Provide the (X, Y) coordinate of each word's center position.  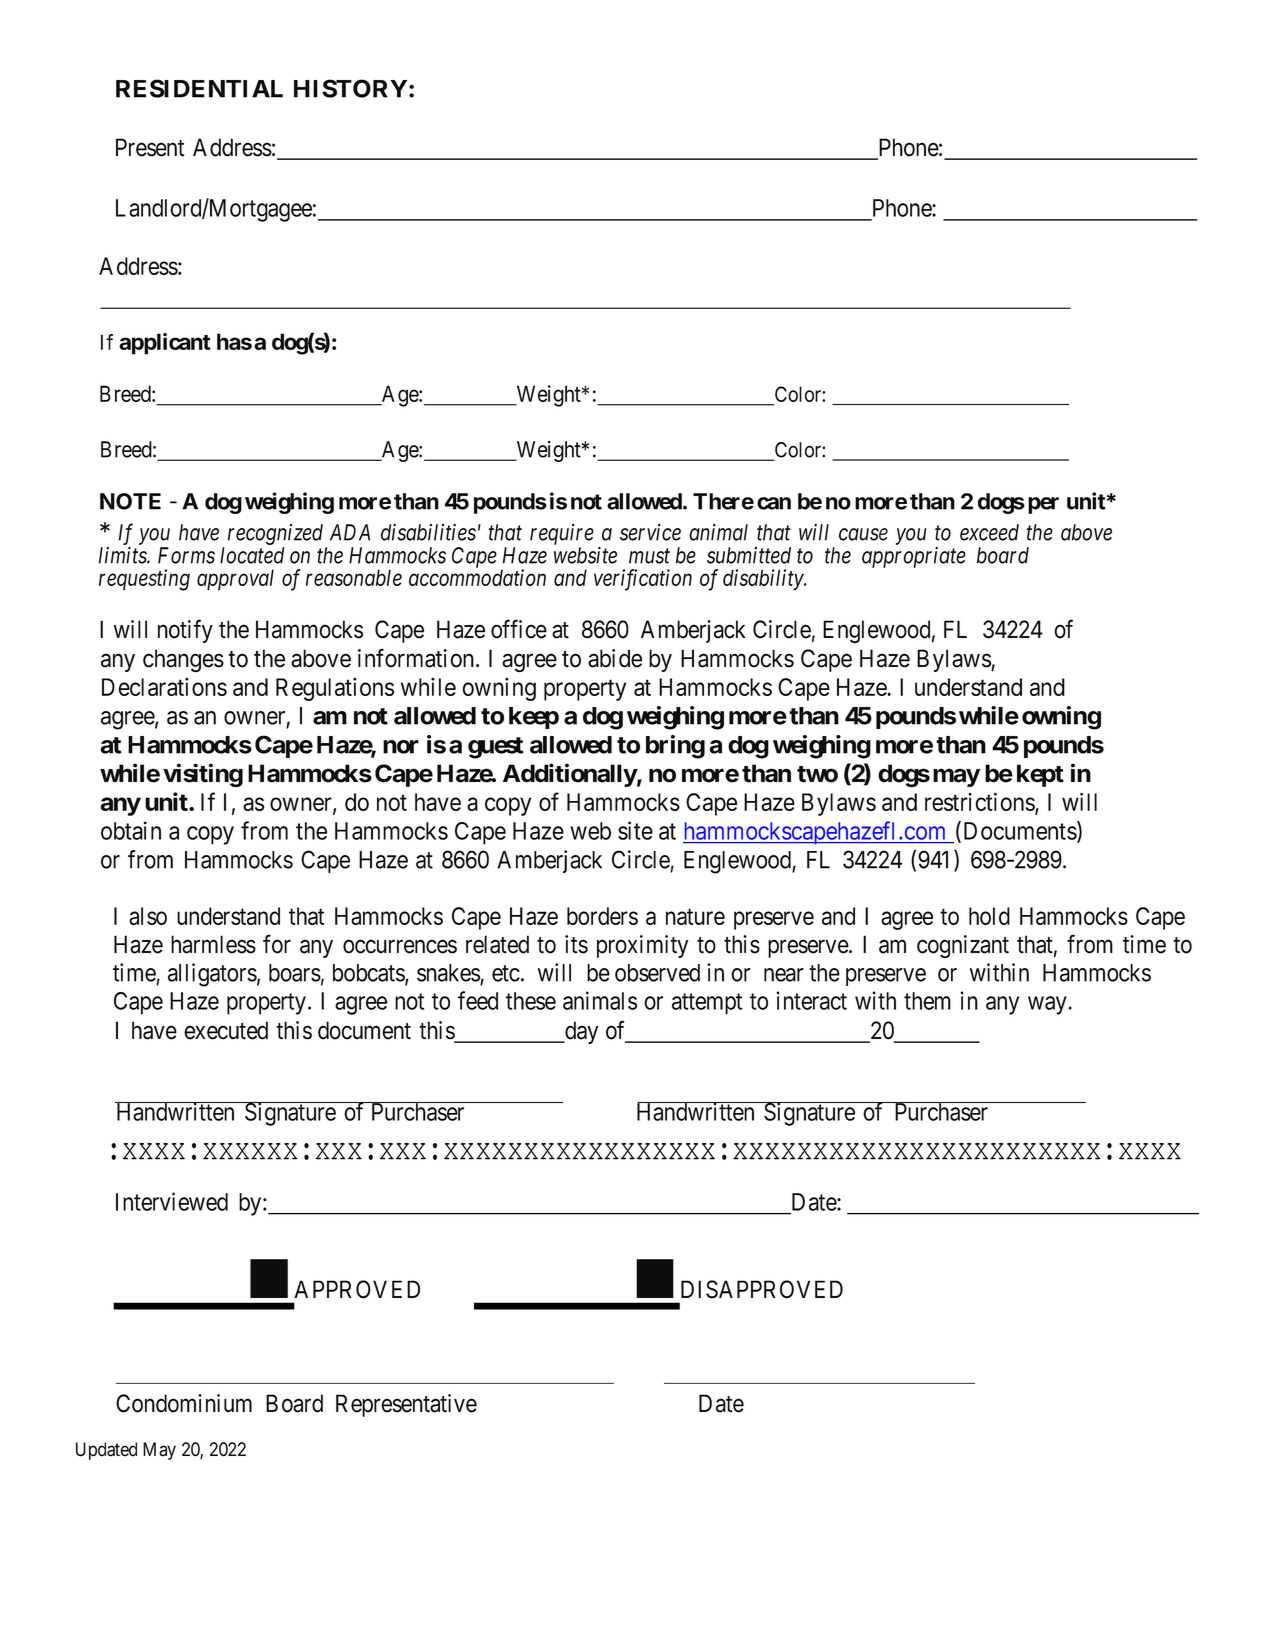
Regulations (335, 689)
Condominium (184, 1403)
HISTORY (352, 88)
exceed (989, 532)
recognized (275, 534)
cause (863, 534)
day (580, 1032)
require (562, 534)
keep (534, 718)
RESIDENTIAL (199, 88)
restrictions (980, 803)
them (927, 1001)
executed (226, 1030)
